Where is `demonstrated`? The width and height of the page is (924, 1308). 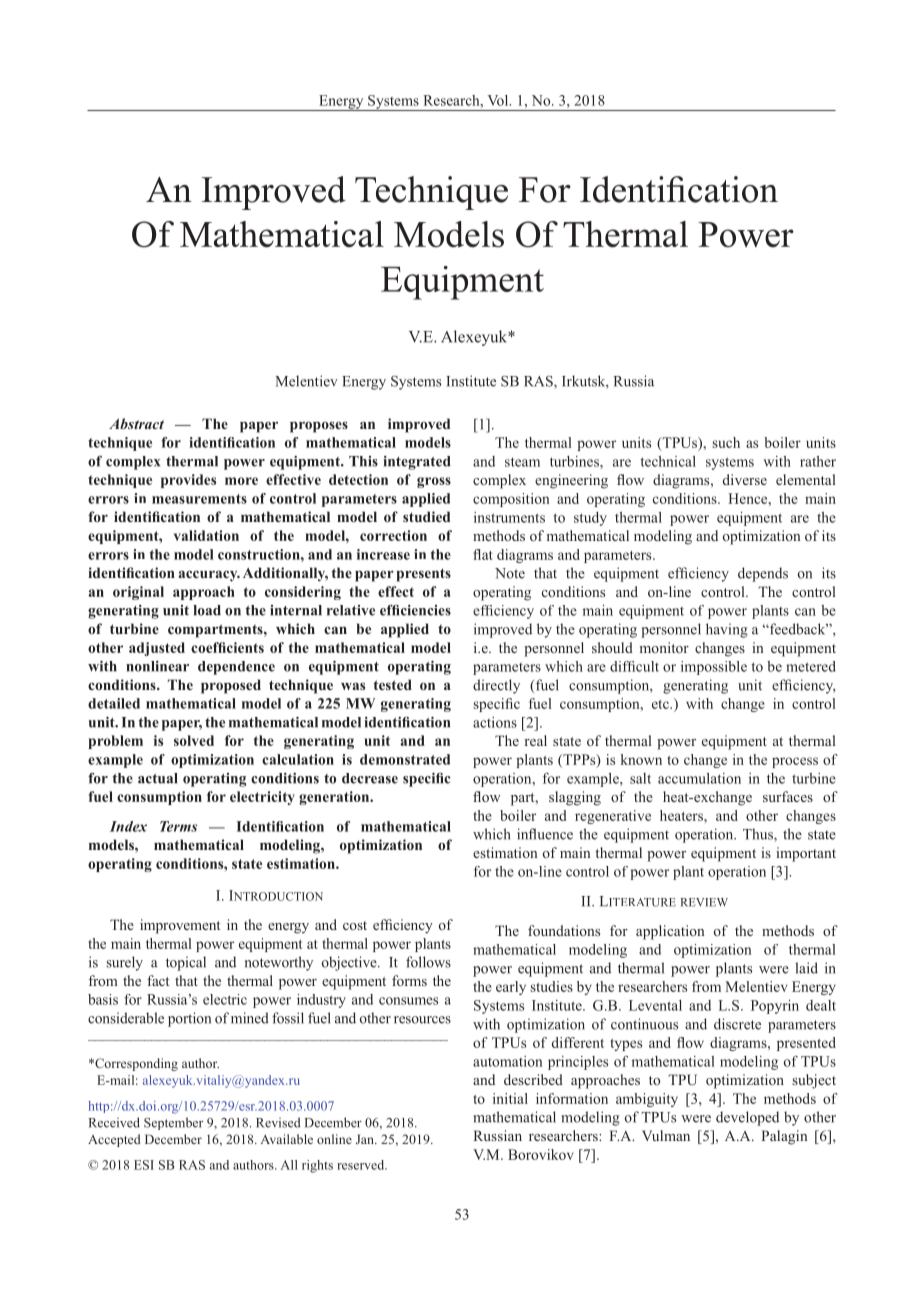 demonstrated is located at coordinates (405, 759).
